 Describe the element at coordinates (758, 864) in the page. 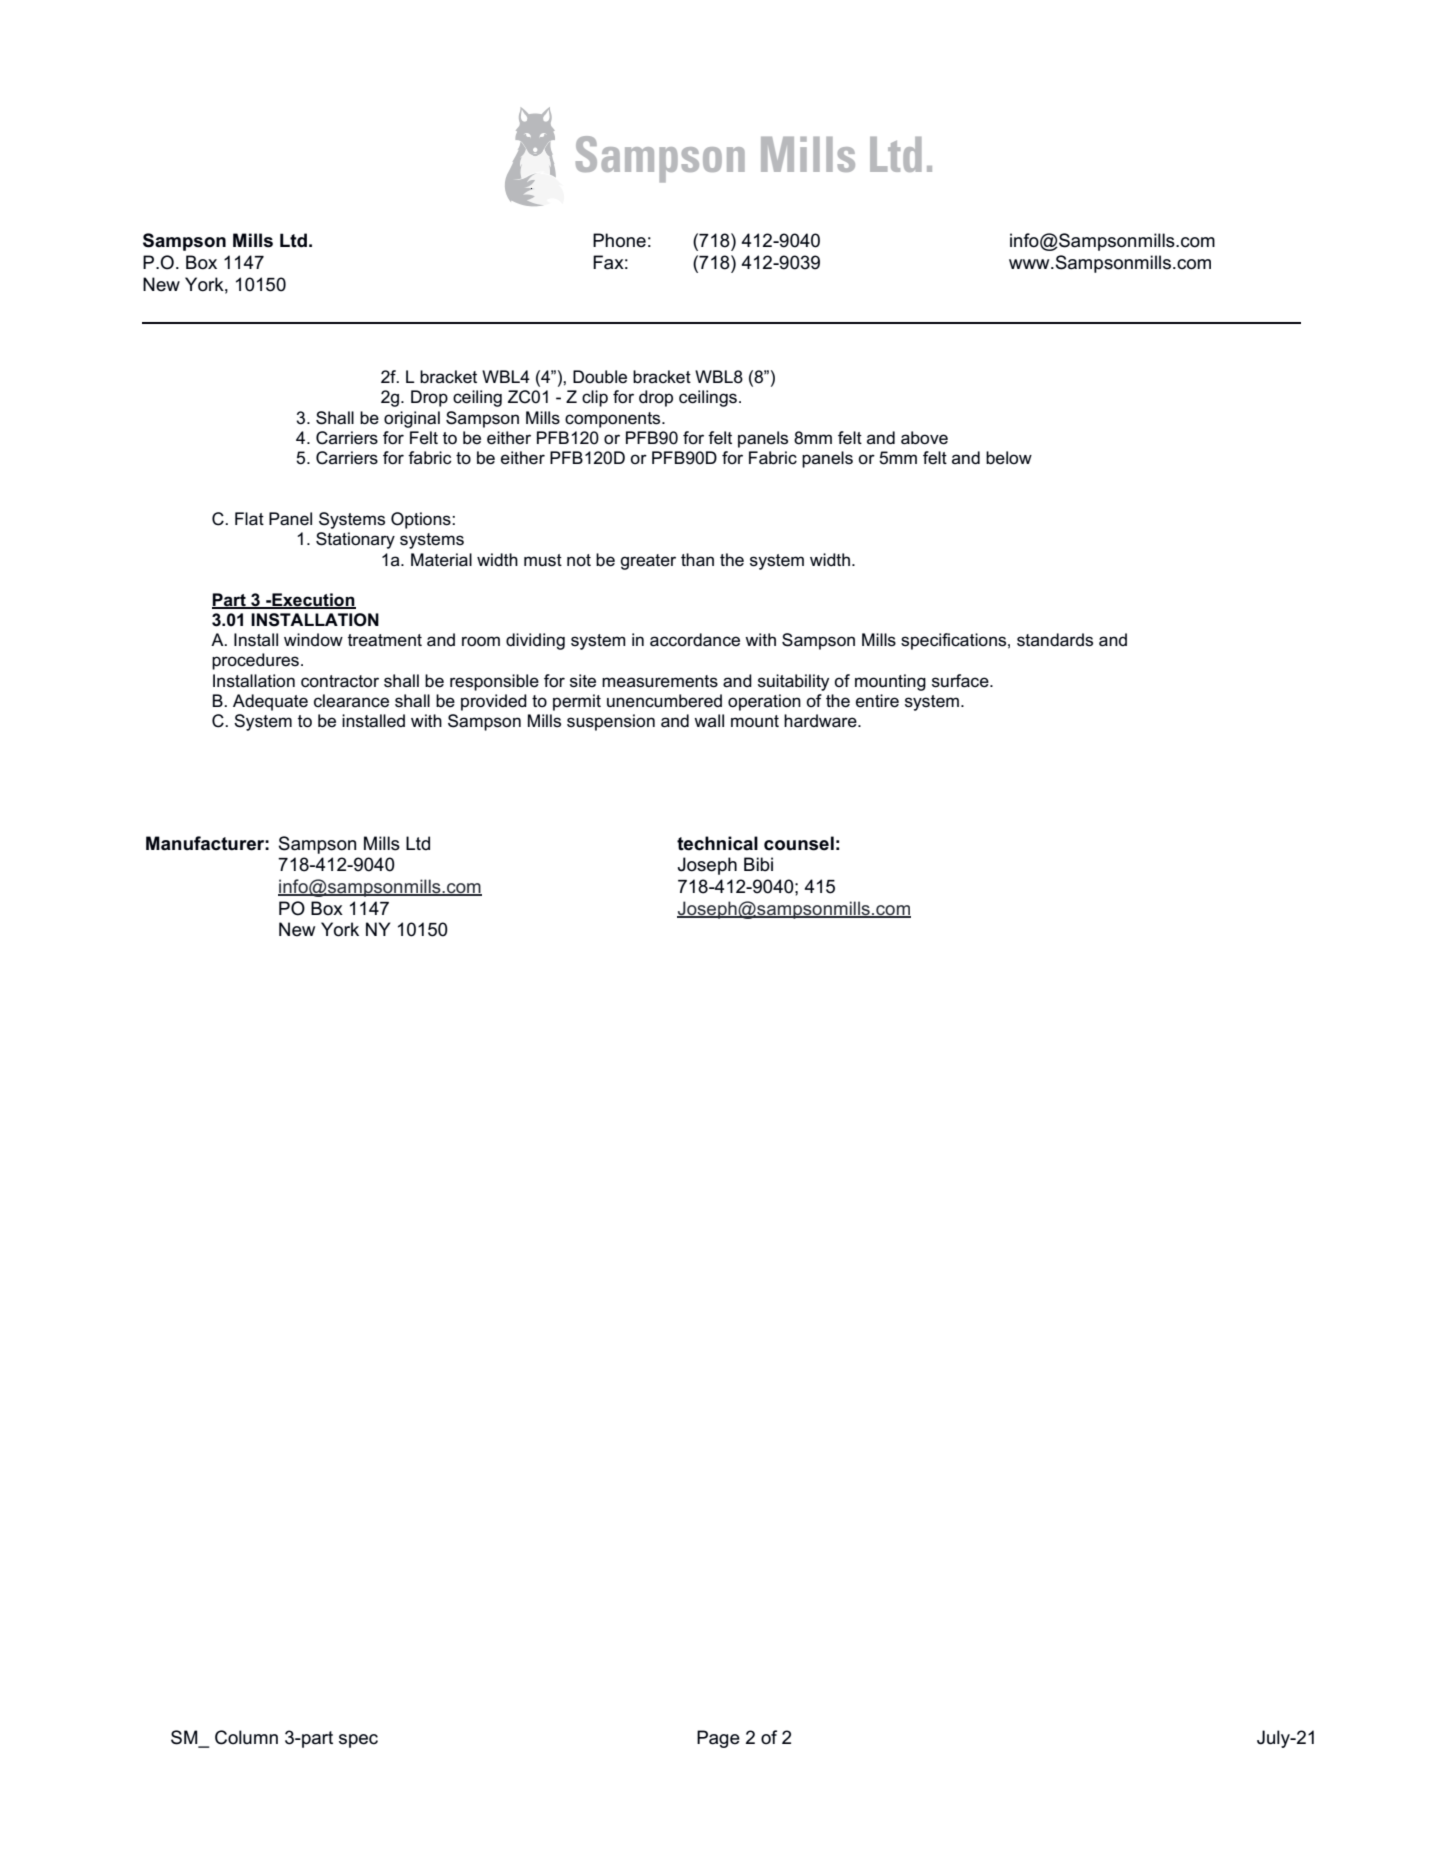

I see `Bibi` at that location.
